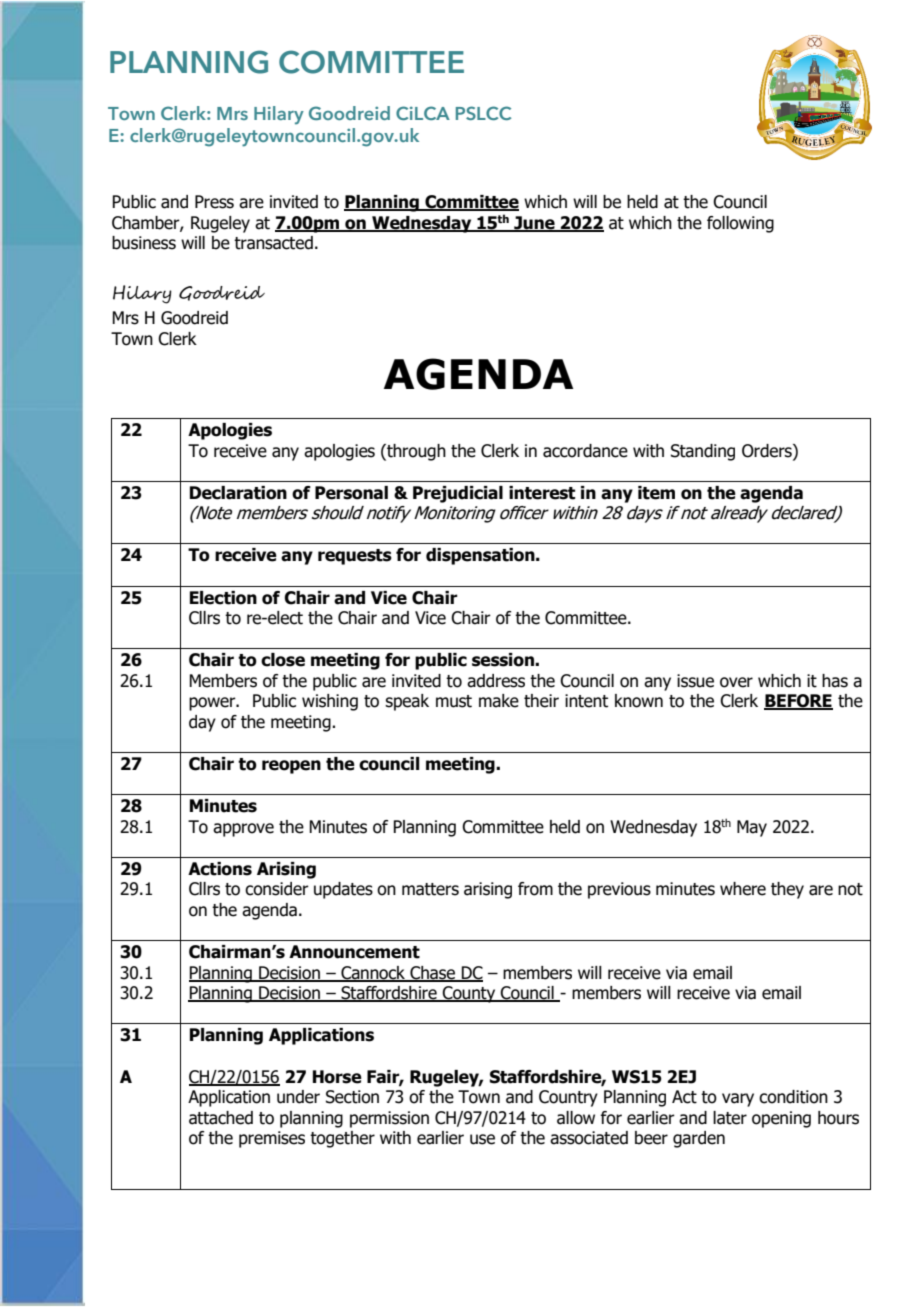  Describe the element at coordinates (535, 889) in the screenshot. I see `from` at that location.
